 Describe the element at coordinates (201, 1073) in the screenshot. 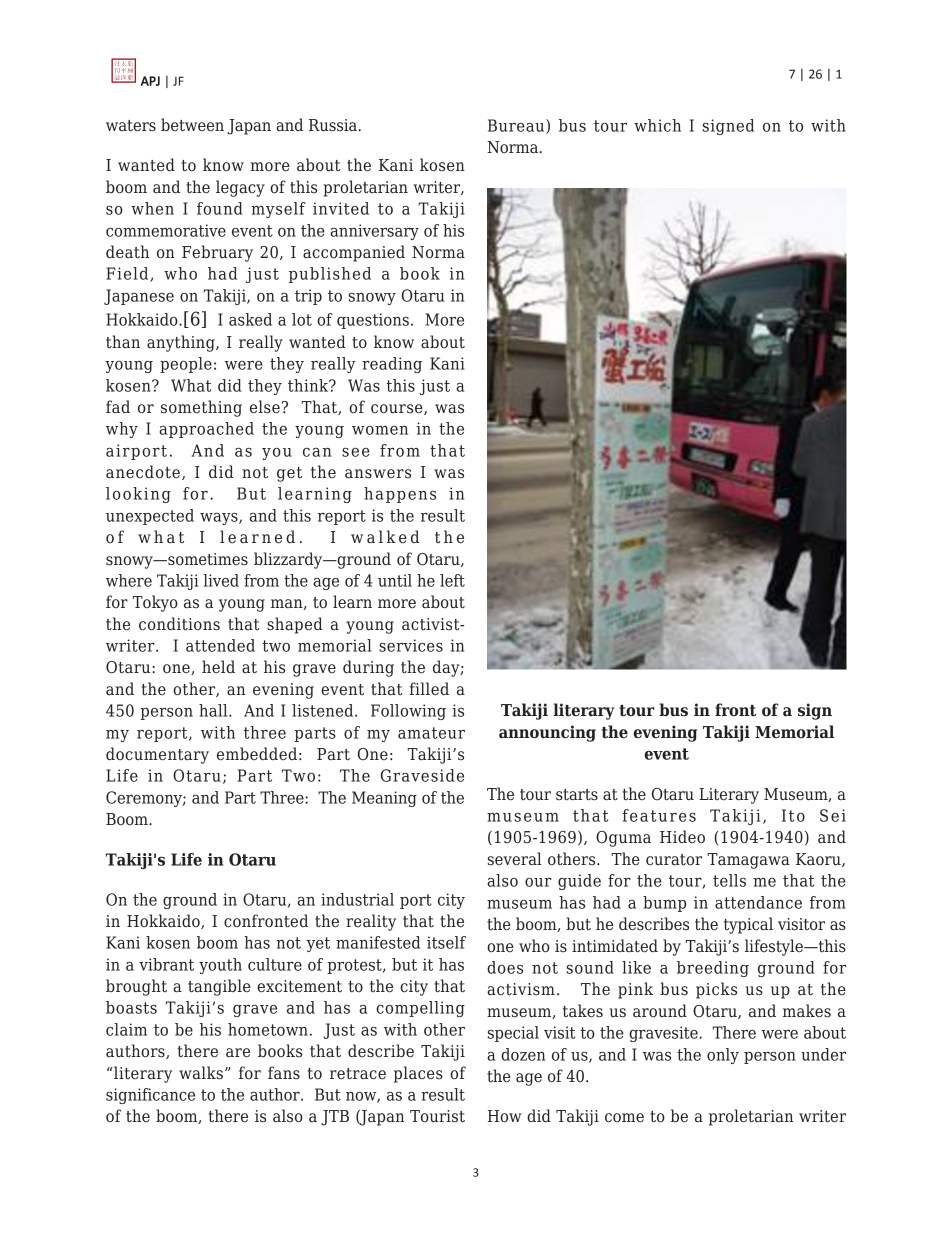

I see `walks` at that location.
